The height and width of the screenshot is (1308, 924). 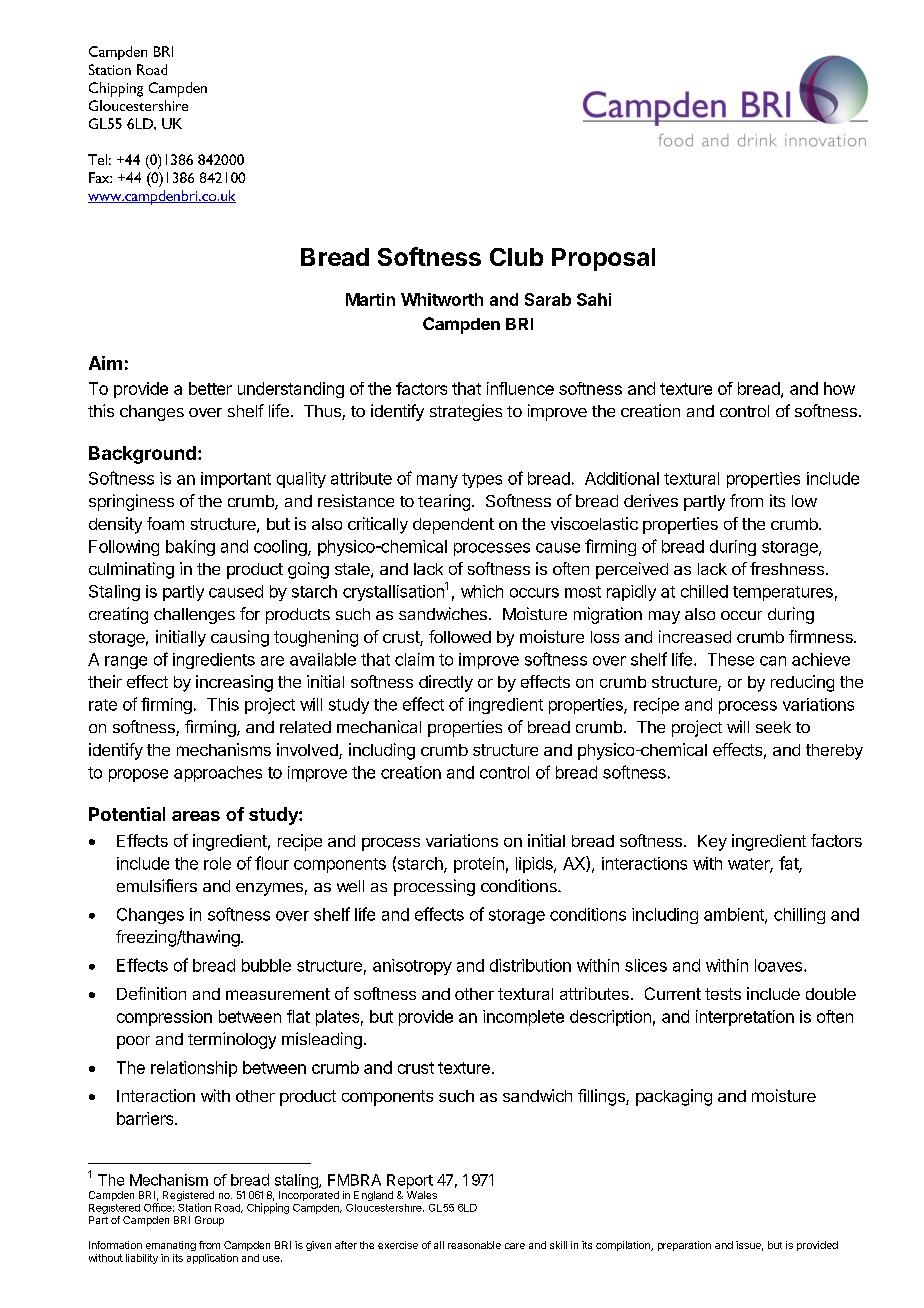 What do you see at coordinates (523, 1018) in the screenshot?
I see `incomplete` at bounding box center [523, 1018].
